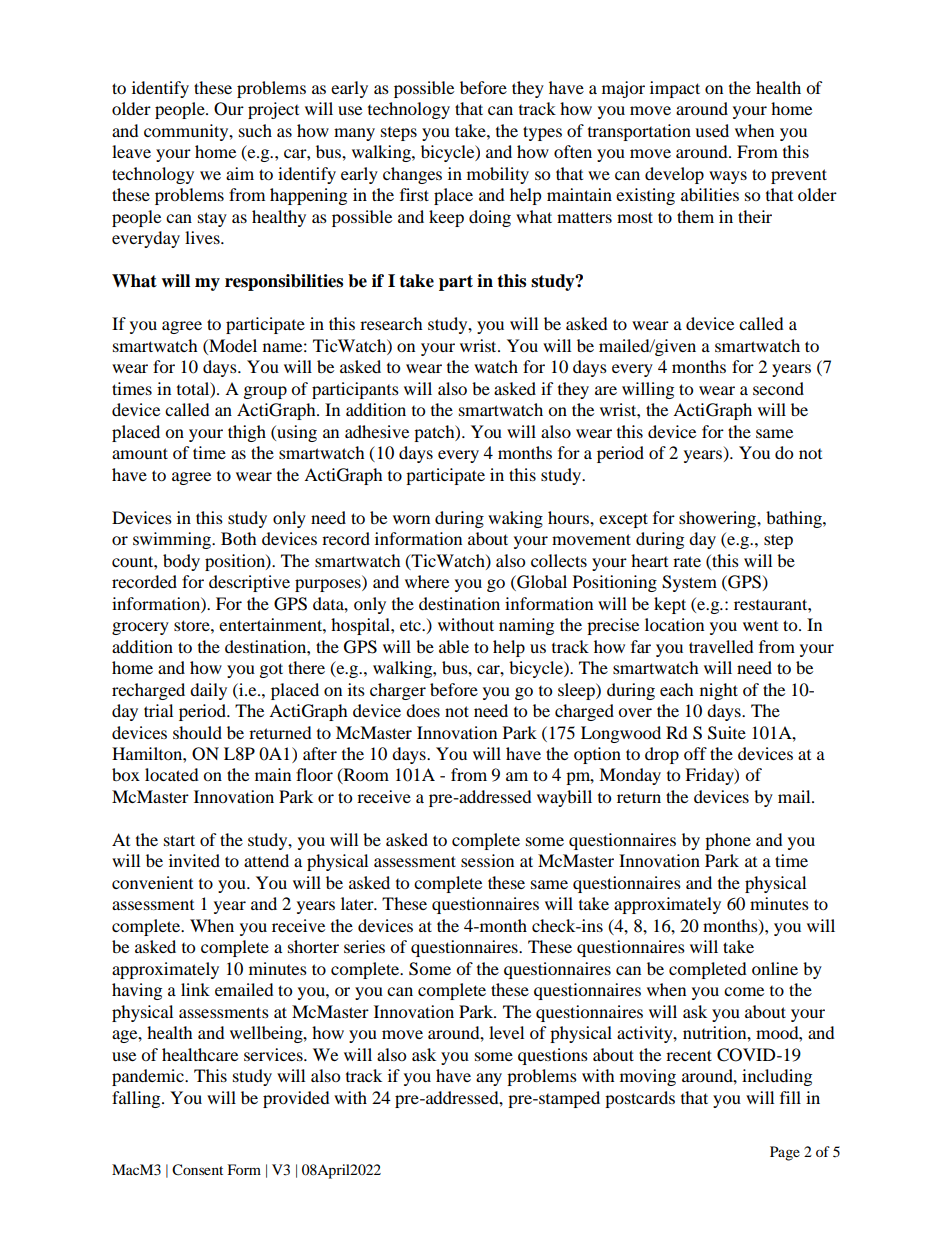  I want to click on able, so click(454, 646).
